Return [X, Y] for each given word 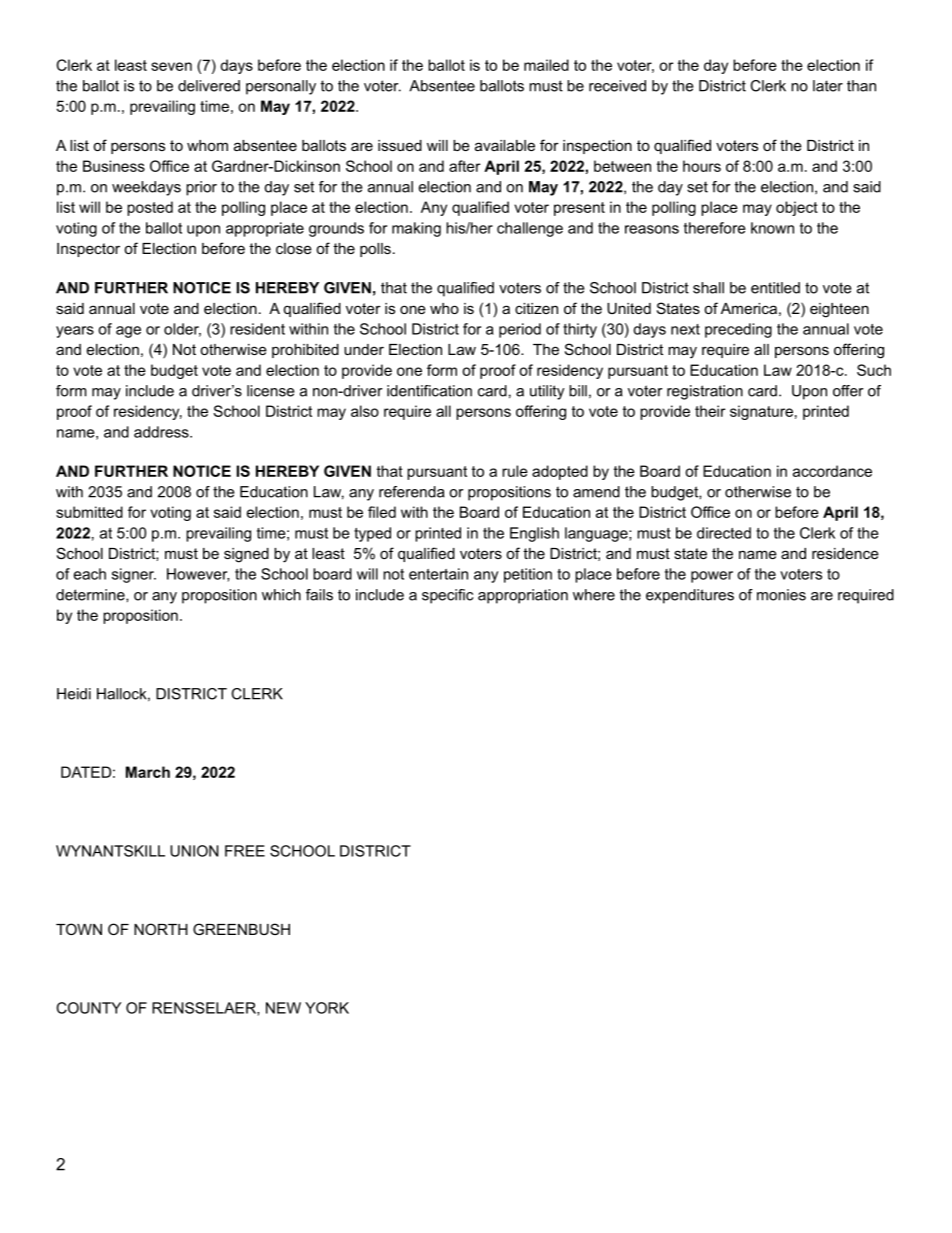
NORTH [161, 929]
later [828, 86]
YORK [327, 1008]
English [534, 534]
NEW [283, 1008]
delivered [209, 86]
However [198, 575]
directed [724, 533]
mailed [546, 65]
